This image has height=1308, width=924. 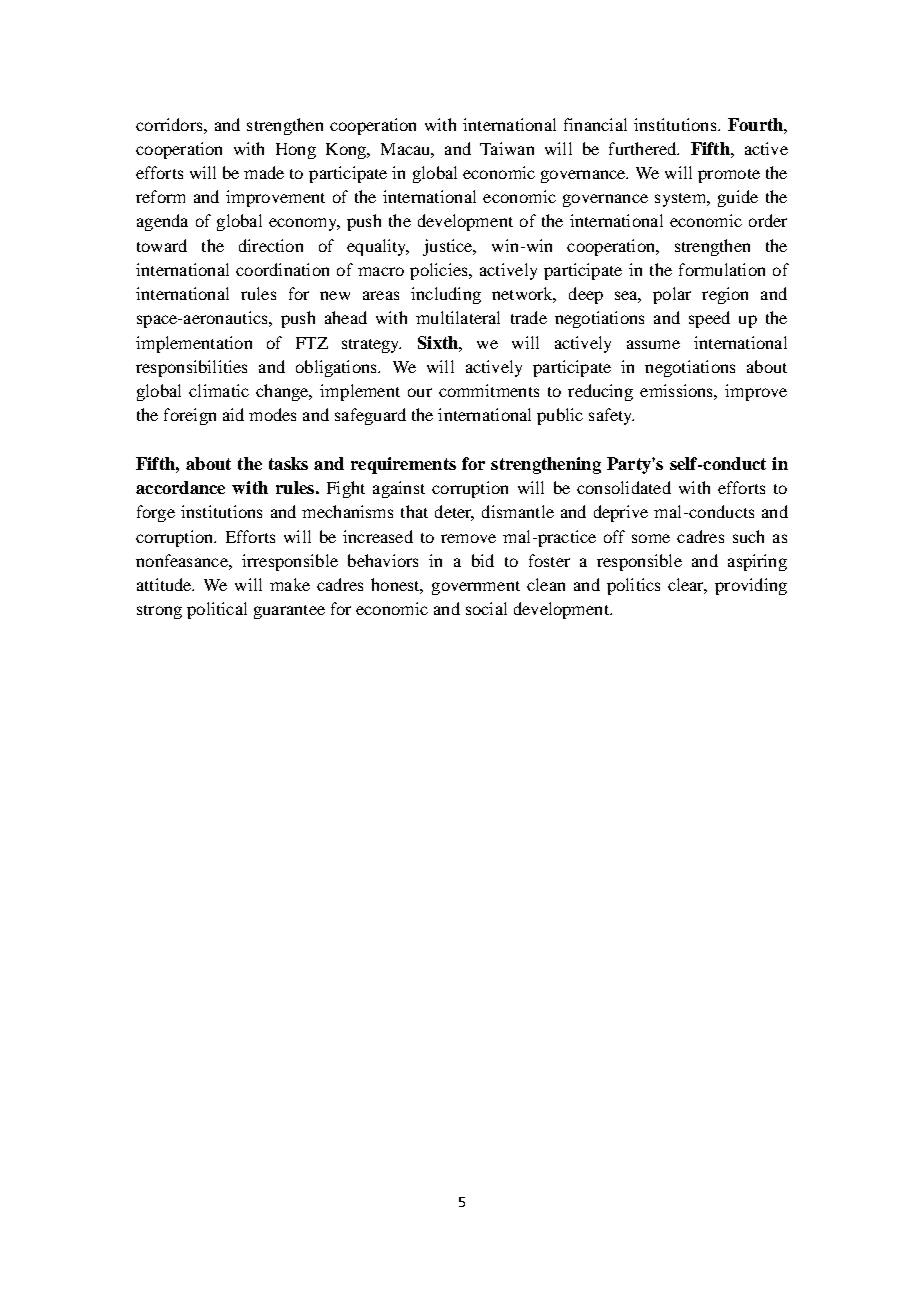 I want to click on formulation, so click(x=722, y=269).
